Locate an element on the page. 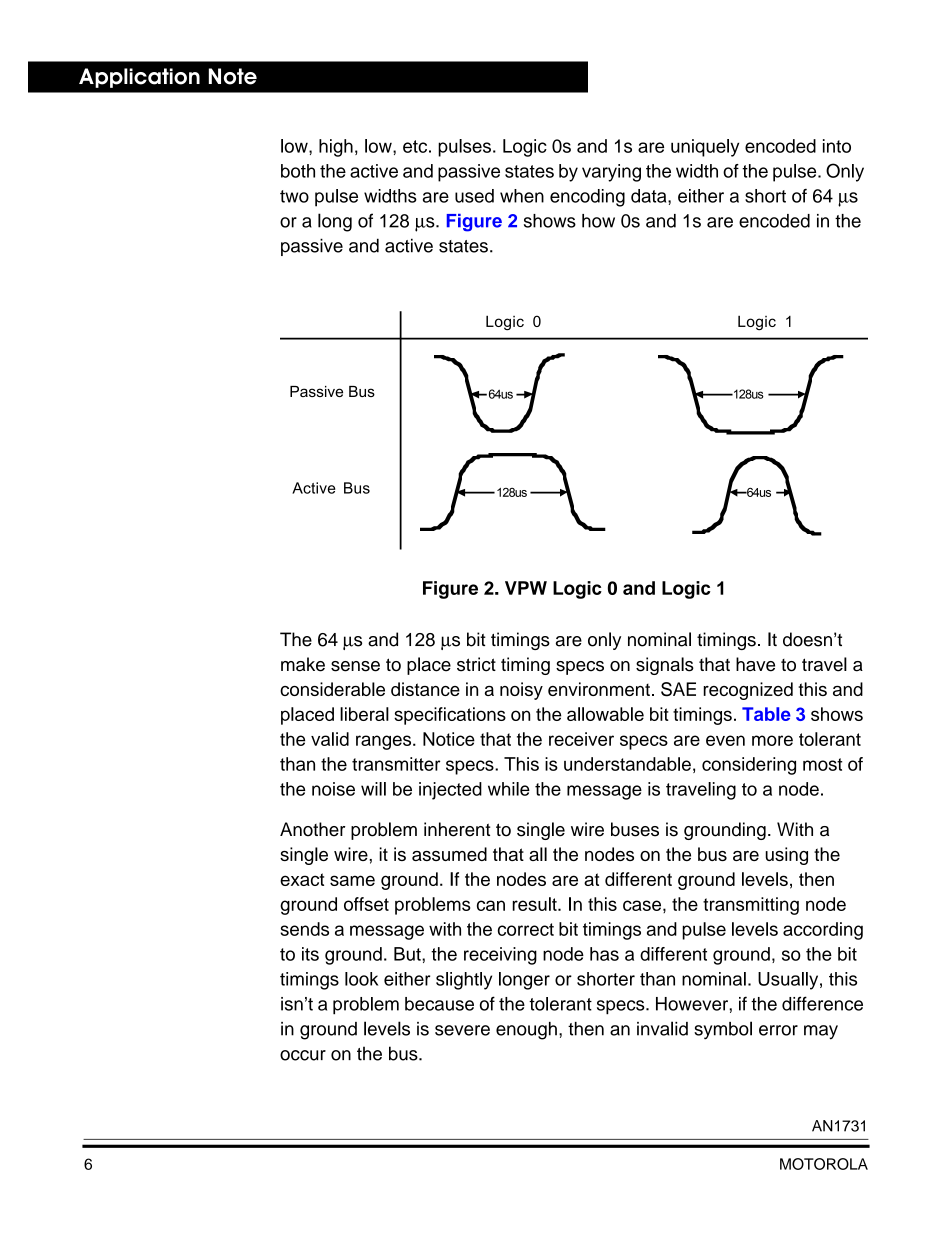  severe is located at coordinates (462, 1030).
